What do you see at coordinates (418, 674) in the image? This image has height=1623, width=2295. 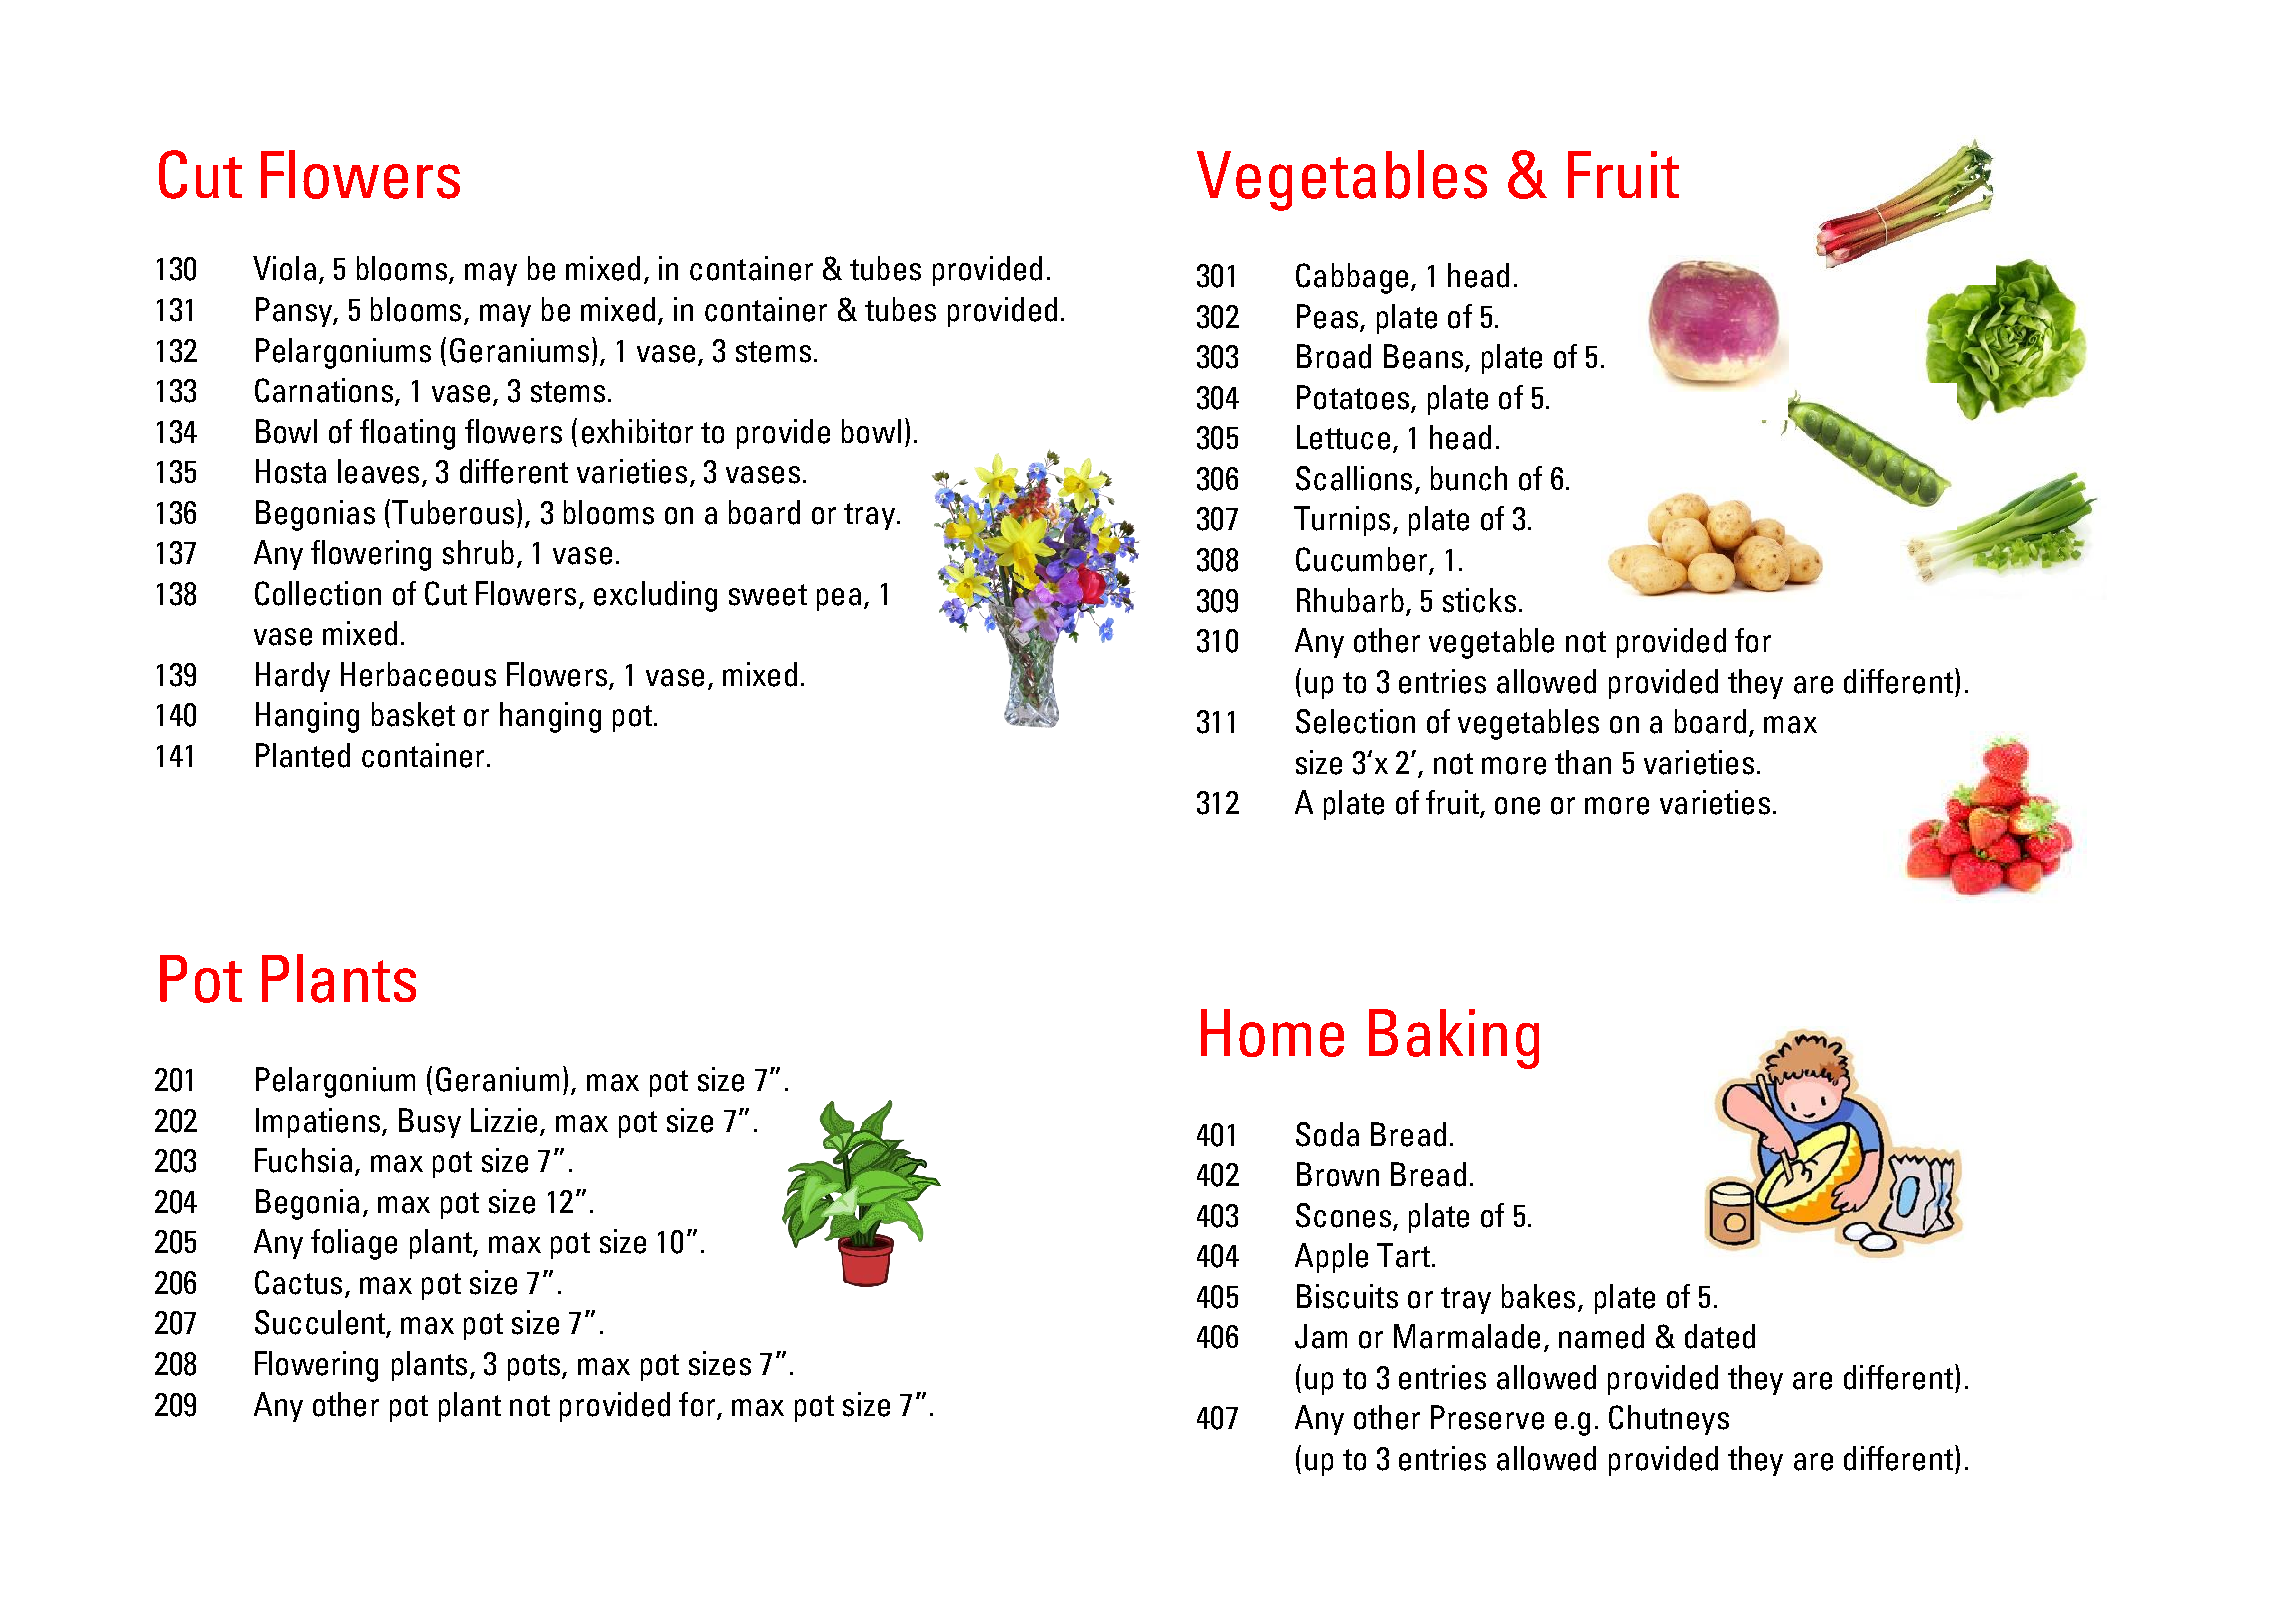 I see `Herbaceous` at bounding box center [418, 674].
